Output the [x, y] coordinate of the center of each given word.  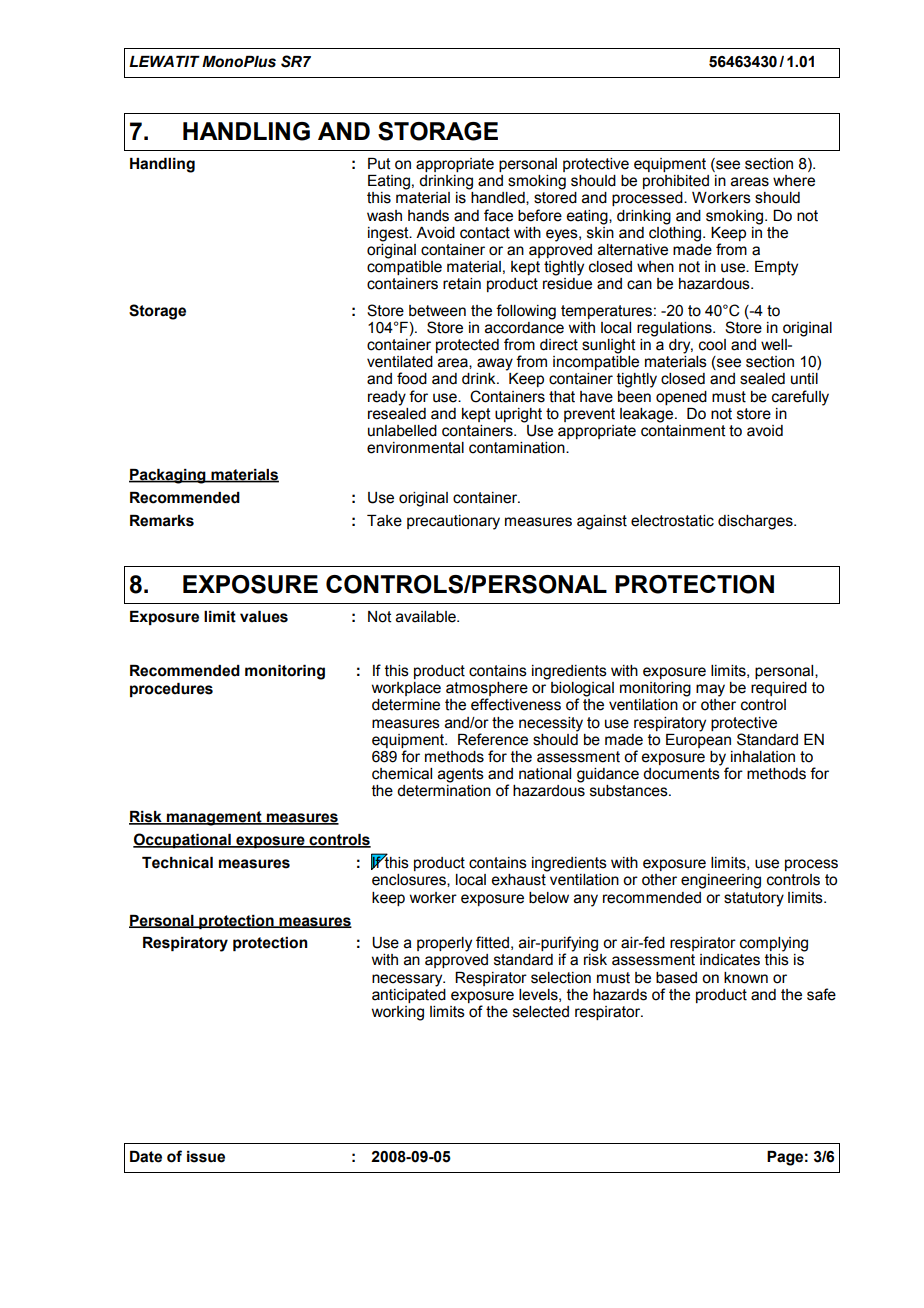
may [710, 690]
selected [541, 1012]
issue [206, 1157]
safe [821, 994]
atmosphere [487, 690]
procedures [171, 690]
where [794, 181]
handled [499, 198]
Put [379, 164]
